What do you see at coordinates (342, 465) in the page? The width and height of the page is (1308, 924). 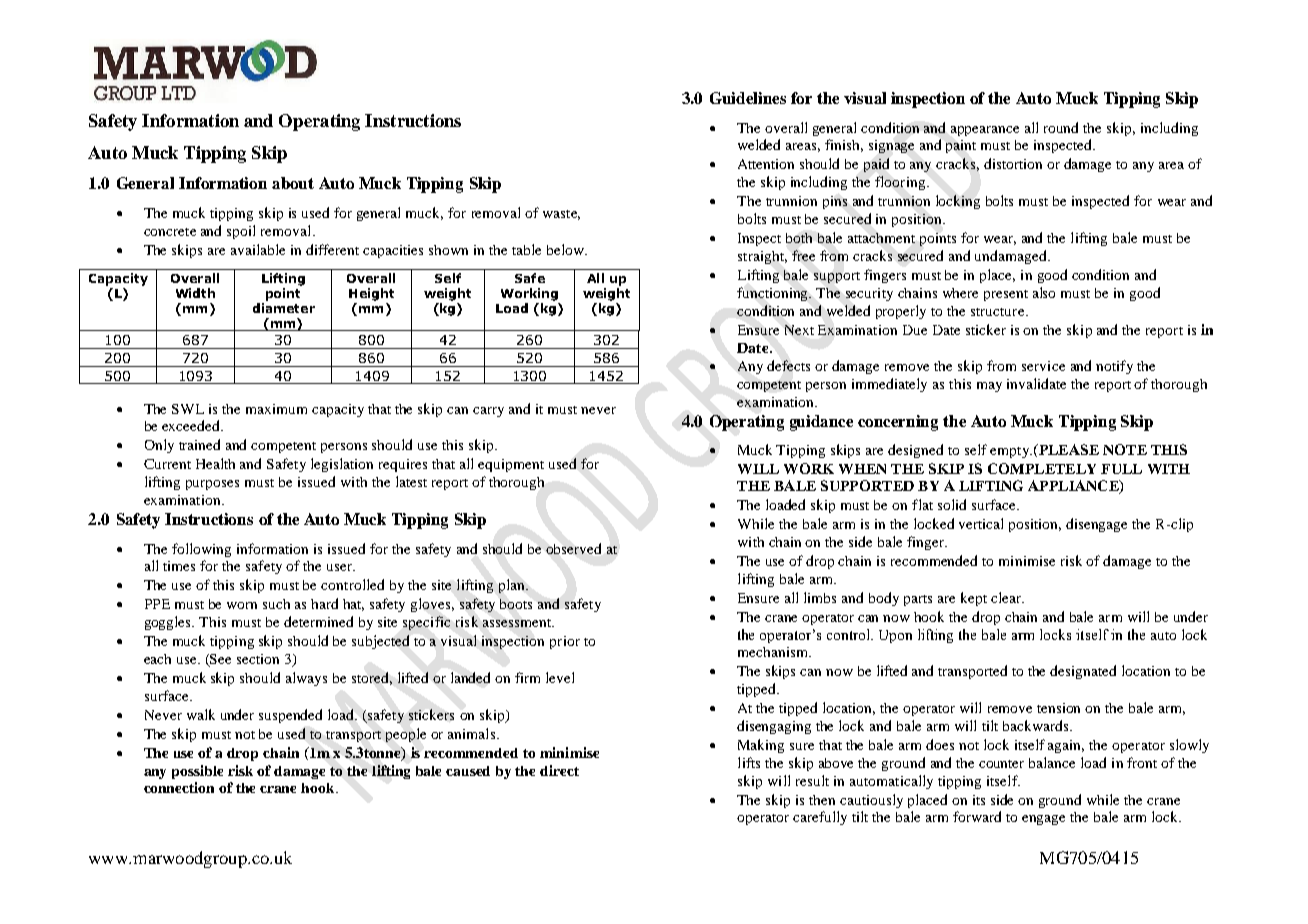 I see `legislation` at bounding box center [342, 465].
